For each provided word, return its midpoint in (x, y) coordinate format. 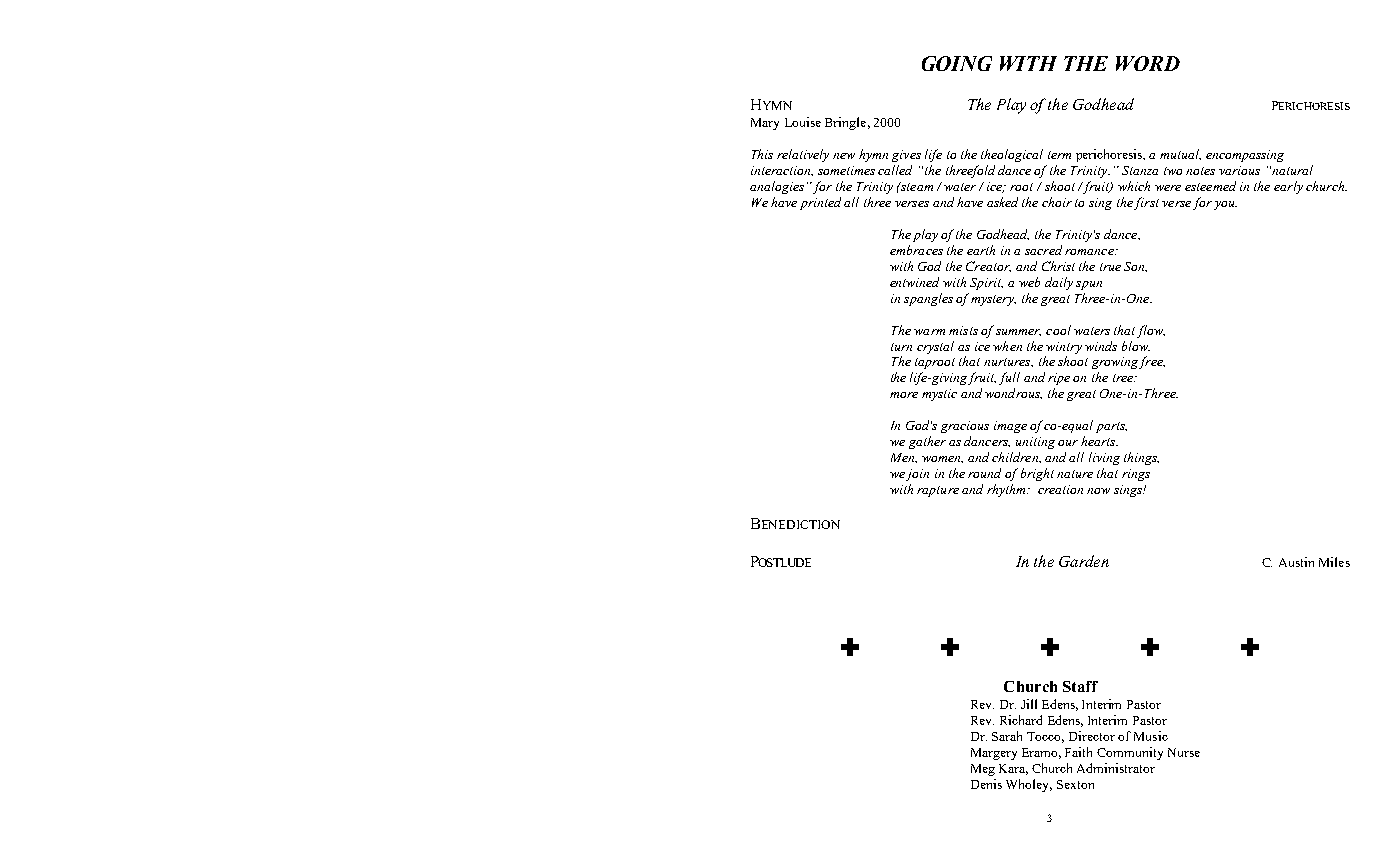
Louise (803, 122)
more (904, 395)
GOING (957, 63)
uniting (1035, 443)
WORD (1148, 63)
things (1141, 458)
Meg (983, 770)
